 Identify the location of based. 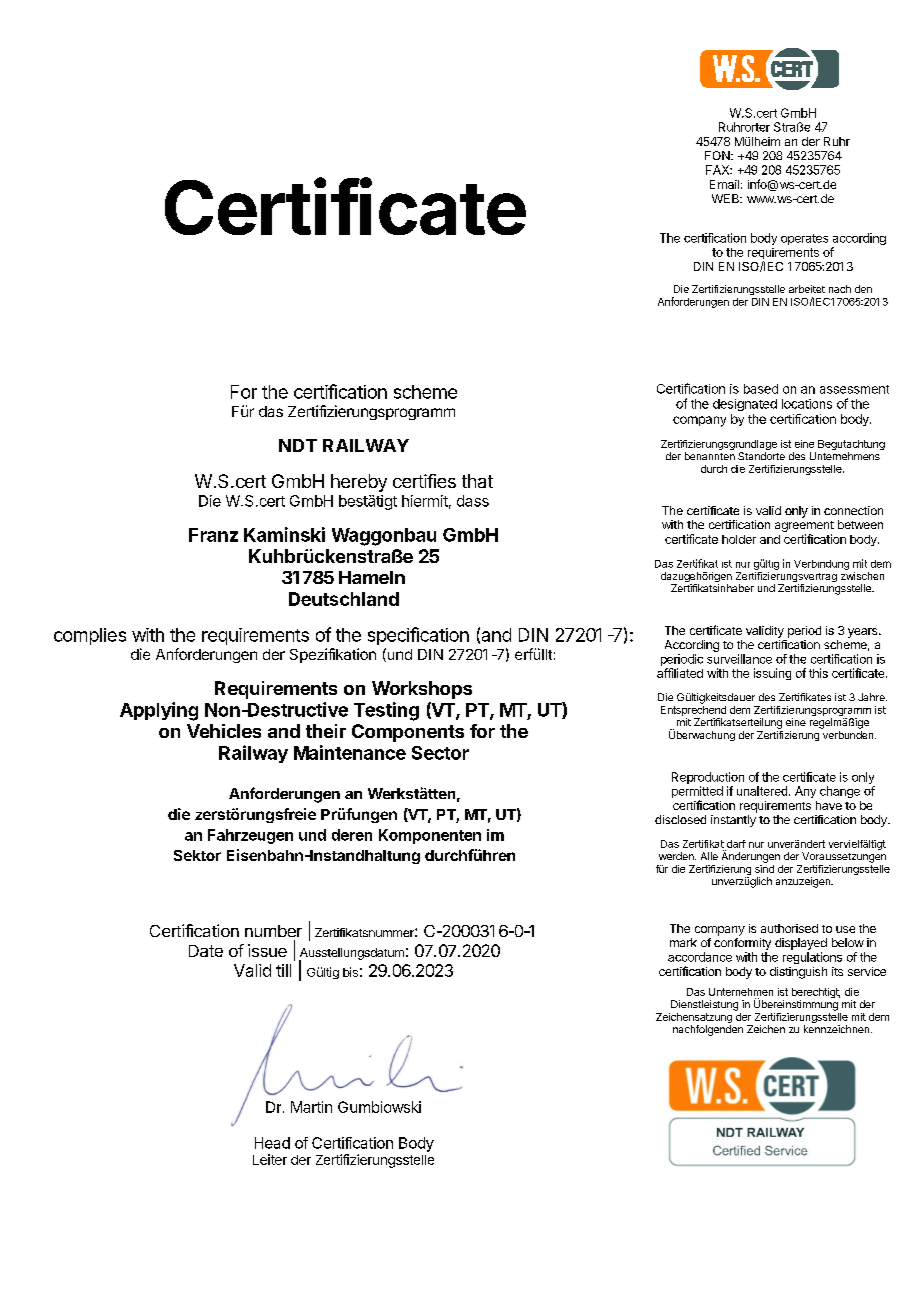
(761, 389).
